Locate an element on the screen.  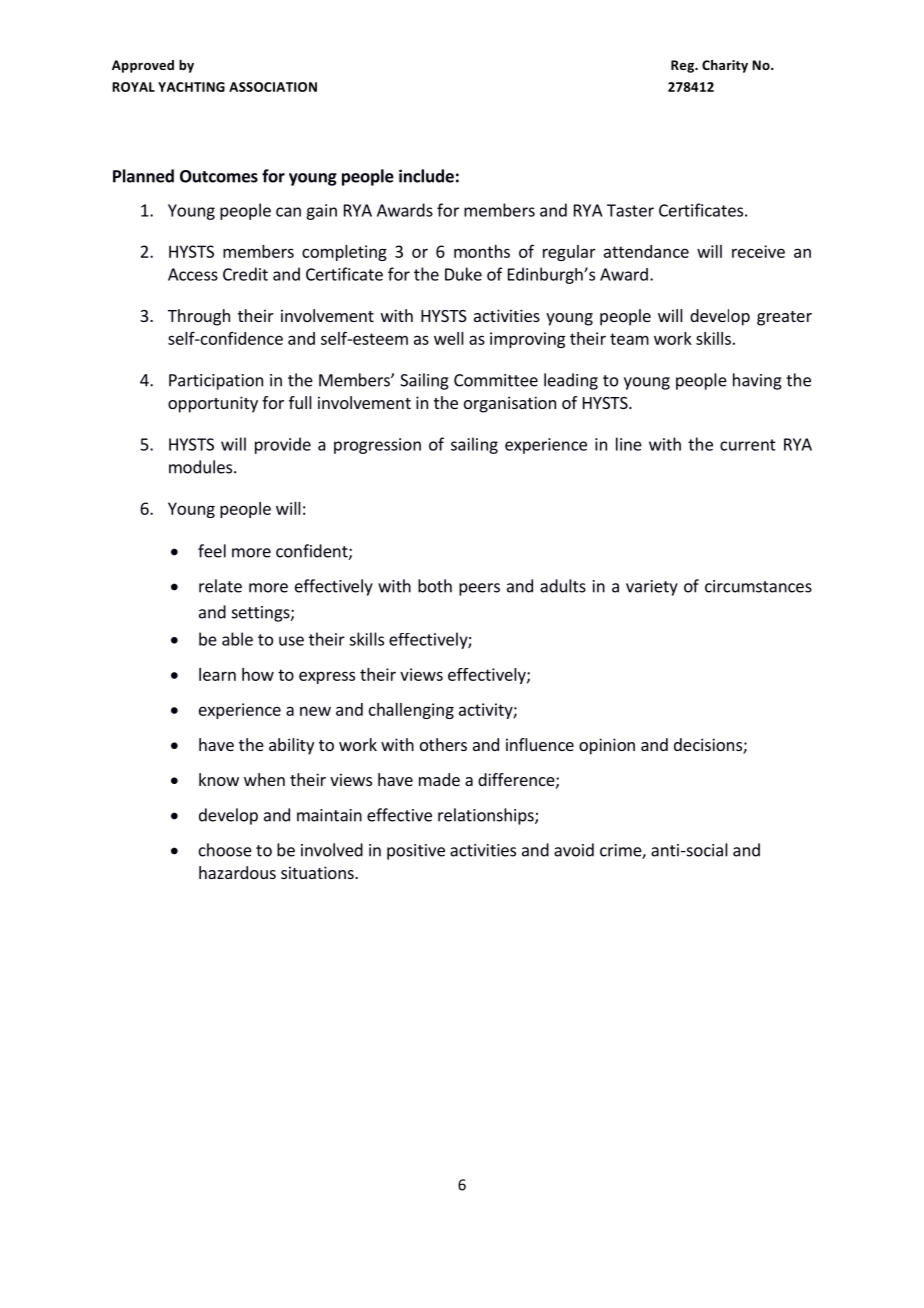
Committee is located at coordinates (496, 380).
